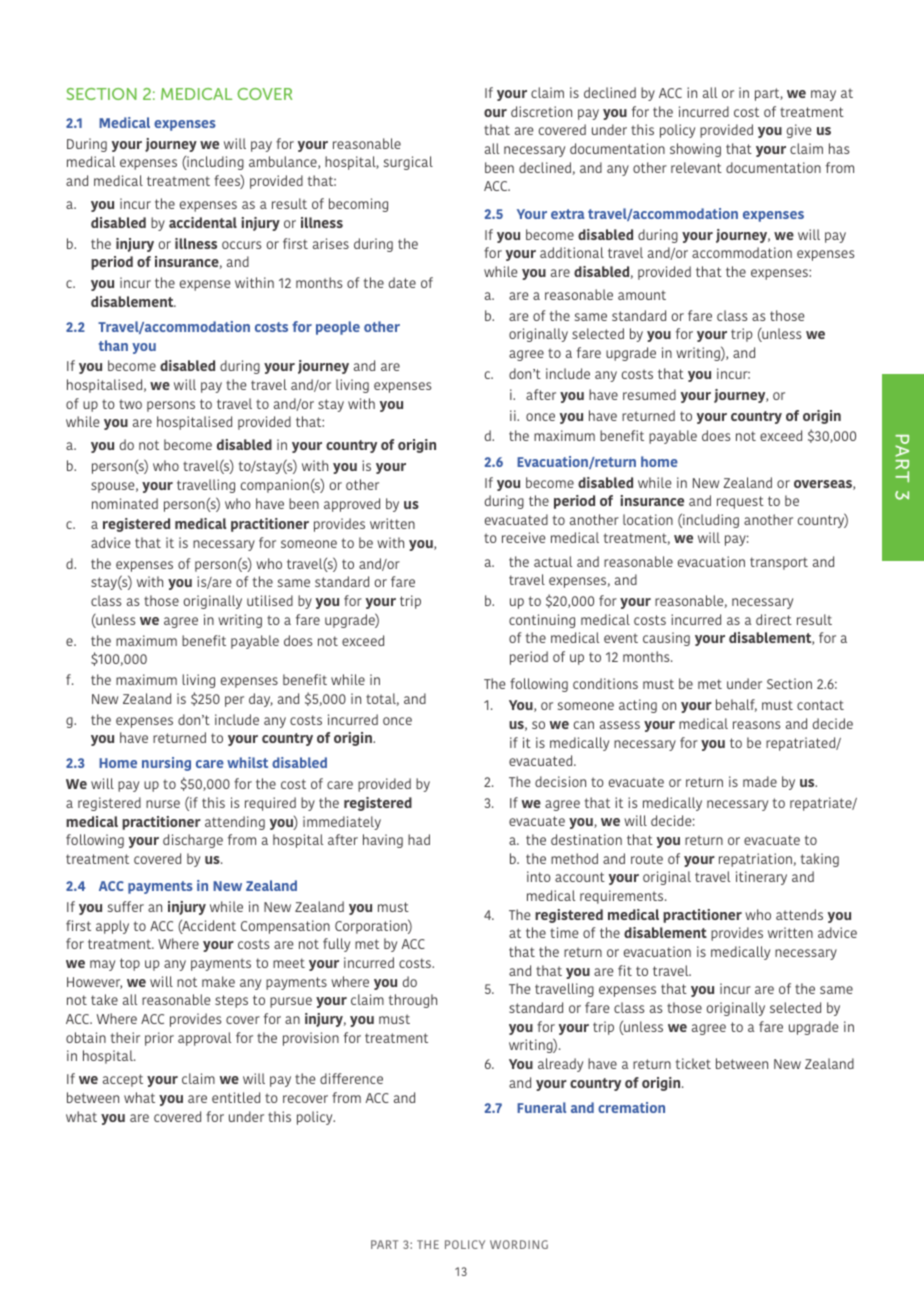 The height and width of the document is (1308, 924). I want to click on surgical, so click(408, 163).
